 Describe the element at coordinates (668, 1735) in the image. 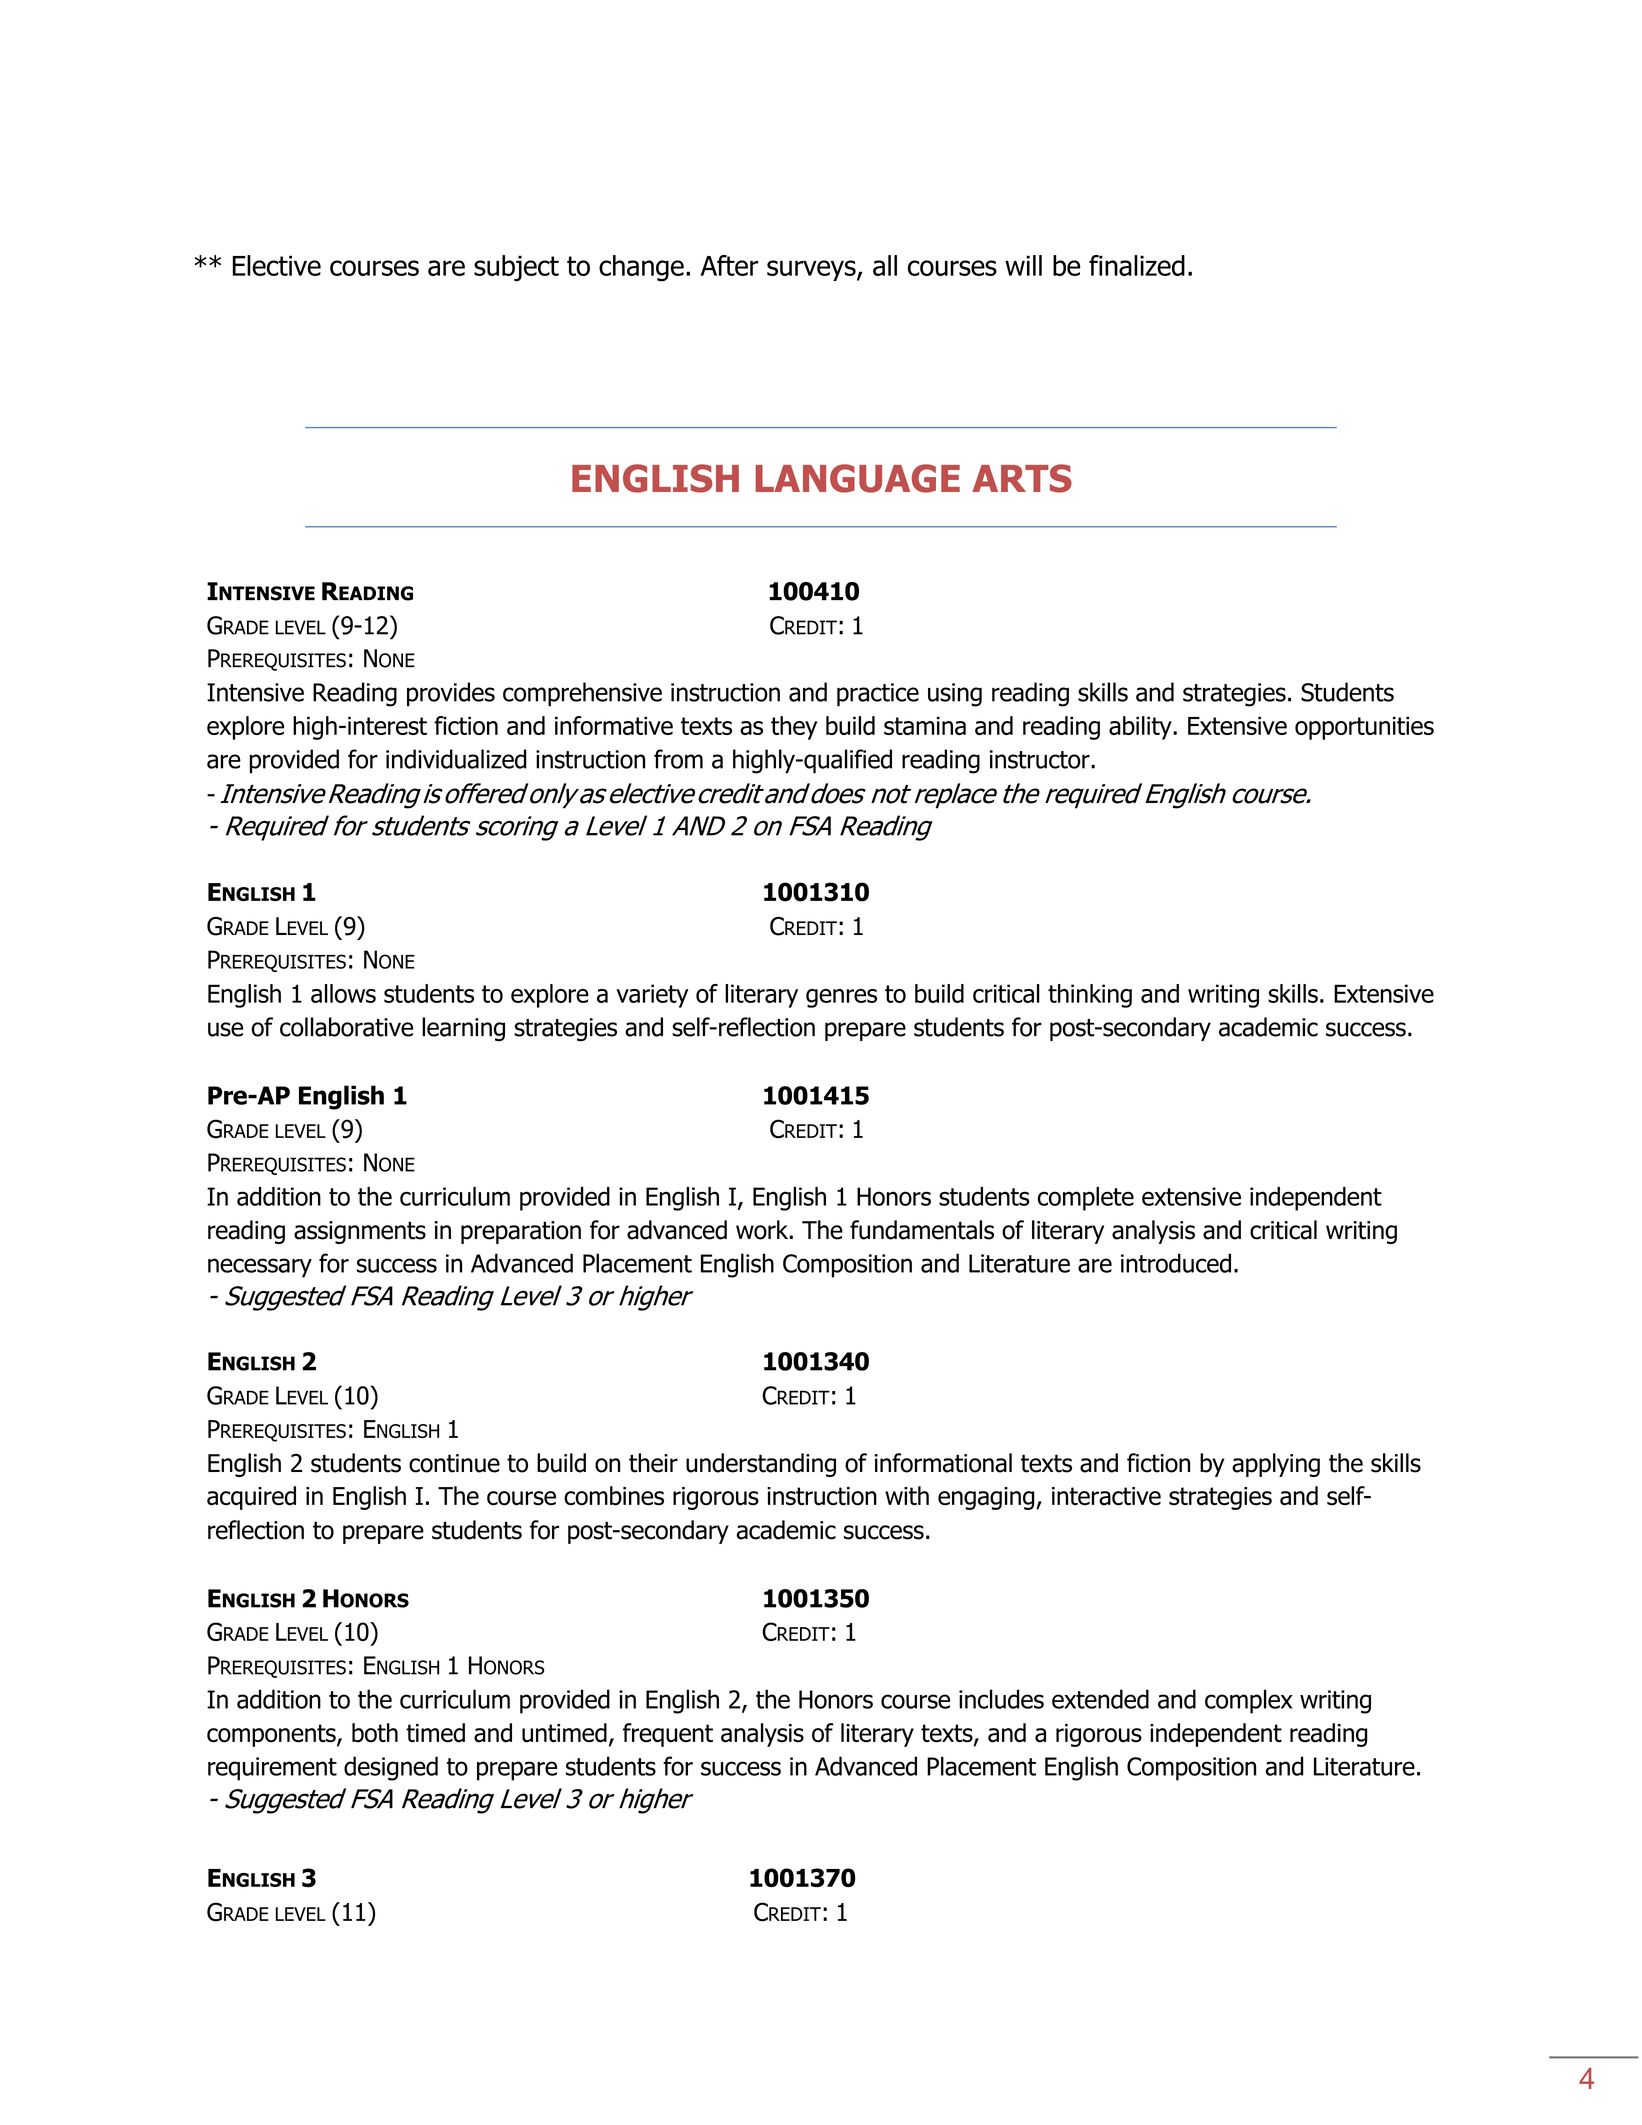

I see `frequent` at that location.
